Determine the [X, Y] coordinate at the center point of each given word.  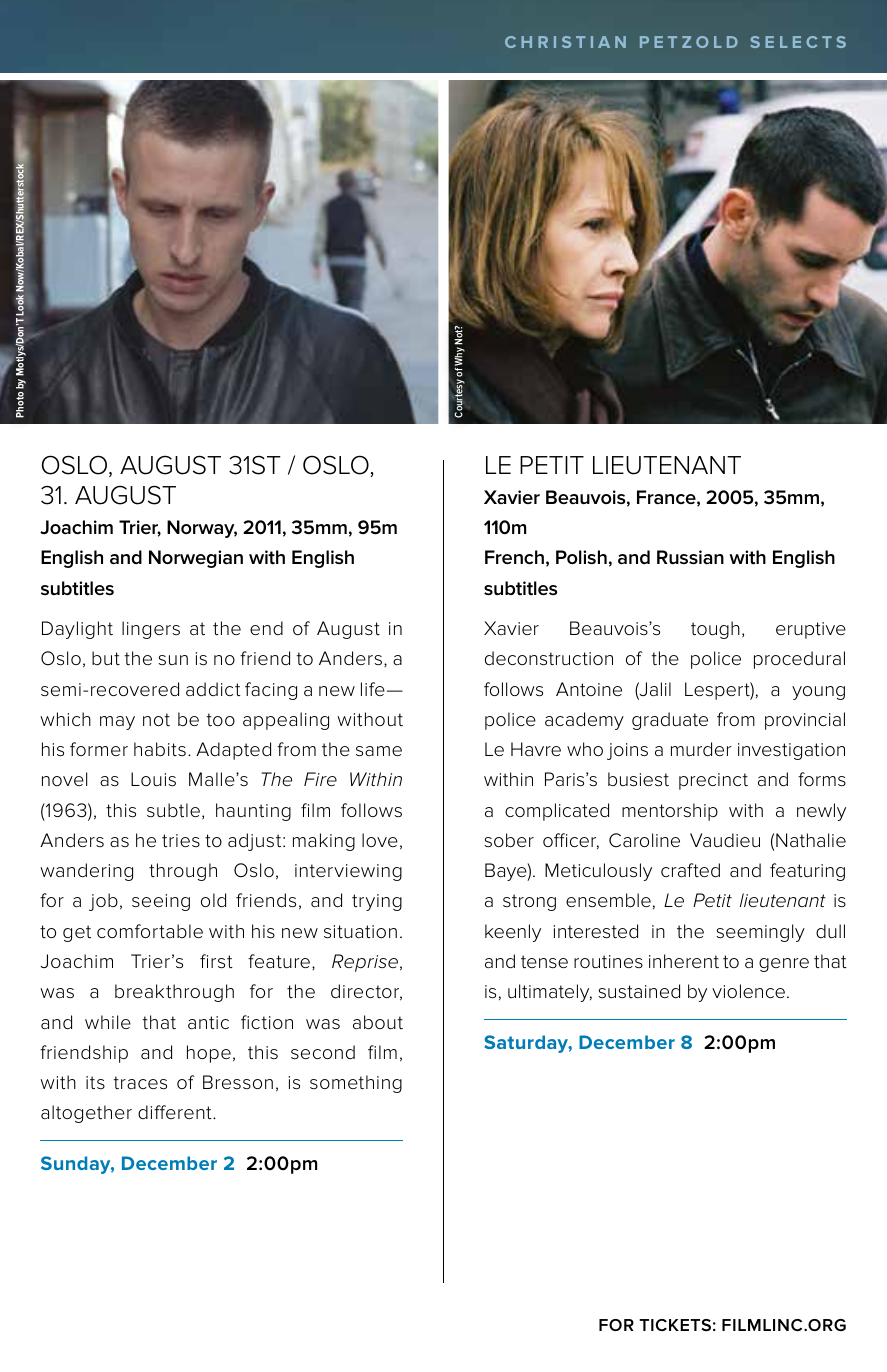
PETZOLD [689, 42]
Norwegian [196, 559]
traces [140, 1083]
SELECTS [798, 42]
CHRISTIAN [565, 42]
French [514, 557]
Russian [690, 557]
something [356, 1084]
